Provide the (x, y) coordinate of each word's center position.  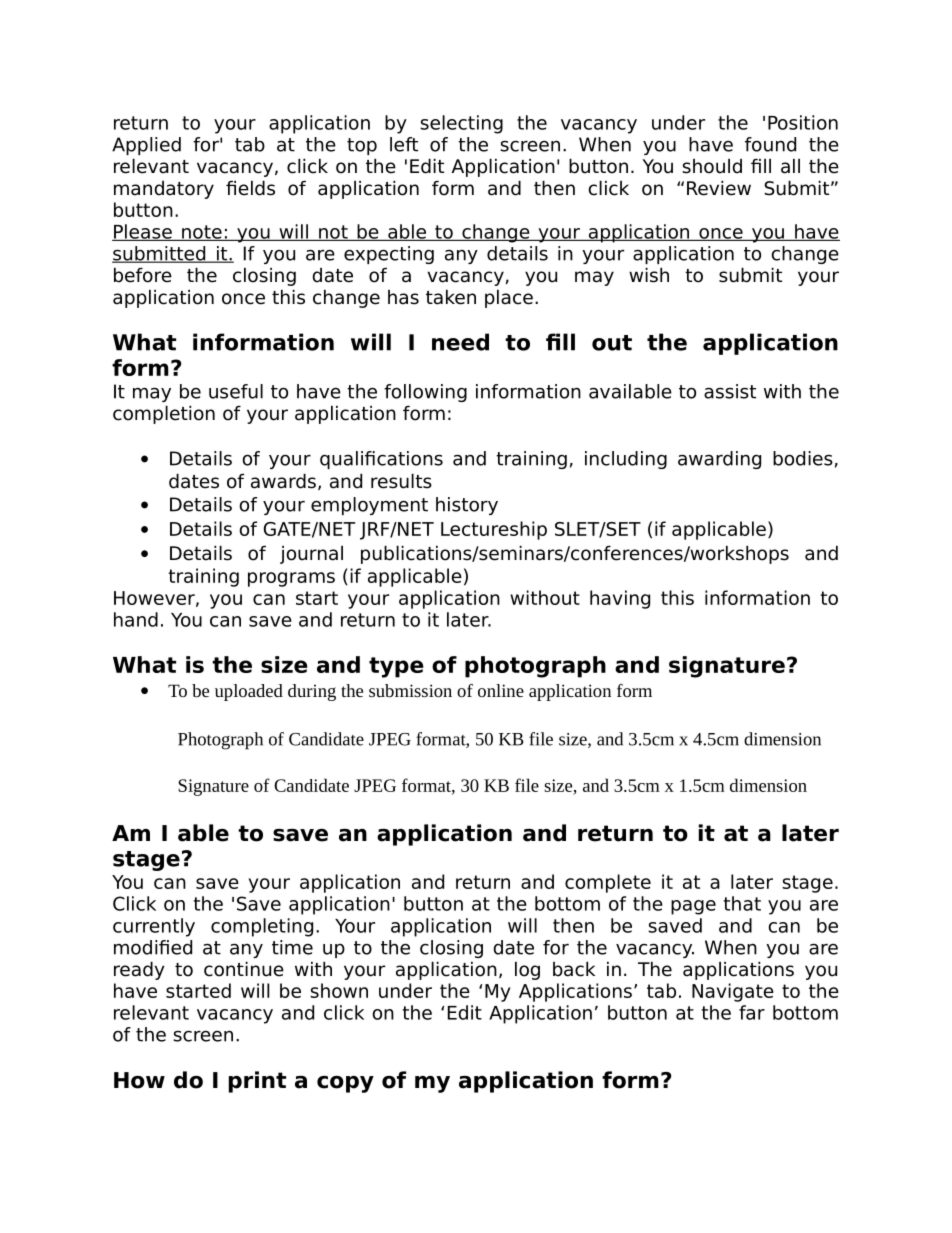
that (742, 903)
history (467, 506)
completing (262, 927)
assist (730, 391)
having (620, 599)
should (712, 166)
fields (250, 188)
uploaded (249, 692)
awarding (719, 460)
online (501, 690)
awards (283, 481)
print (257, 1082)
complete (608, 883)
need (460, 342)
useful (236, 391)
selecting (461, 124)
